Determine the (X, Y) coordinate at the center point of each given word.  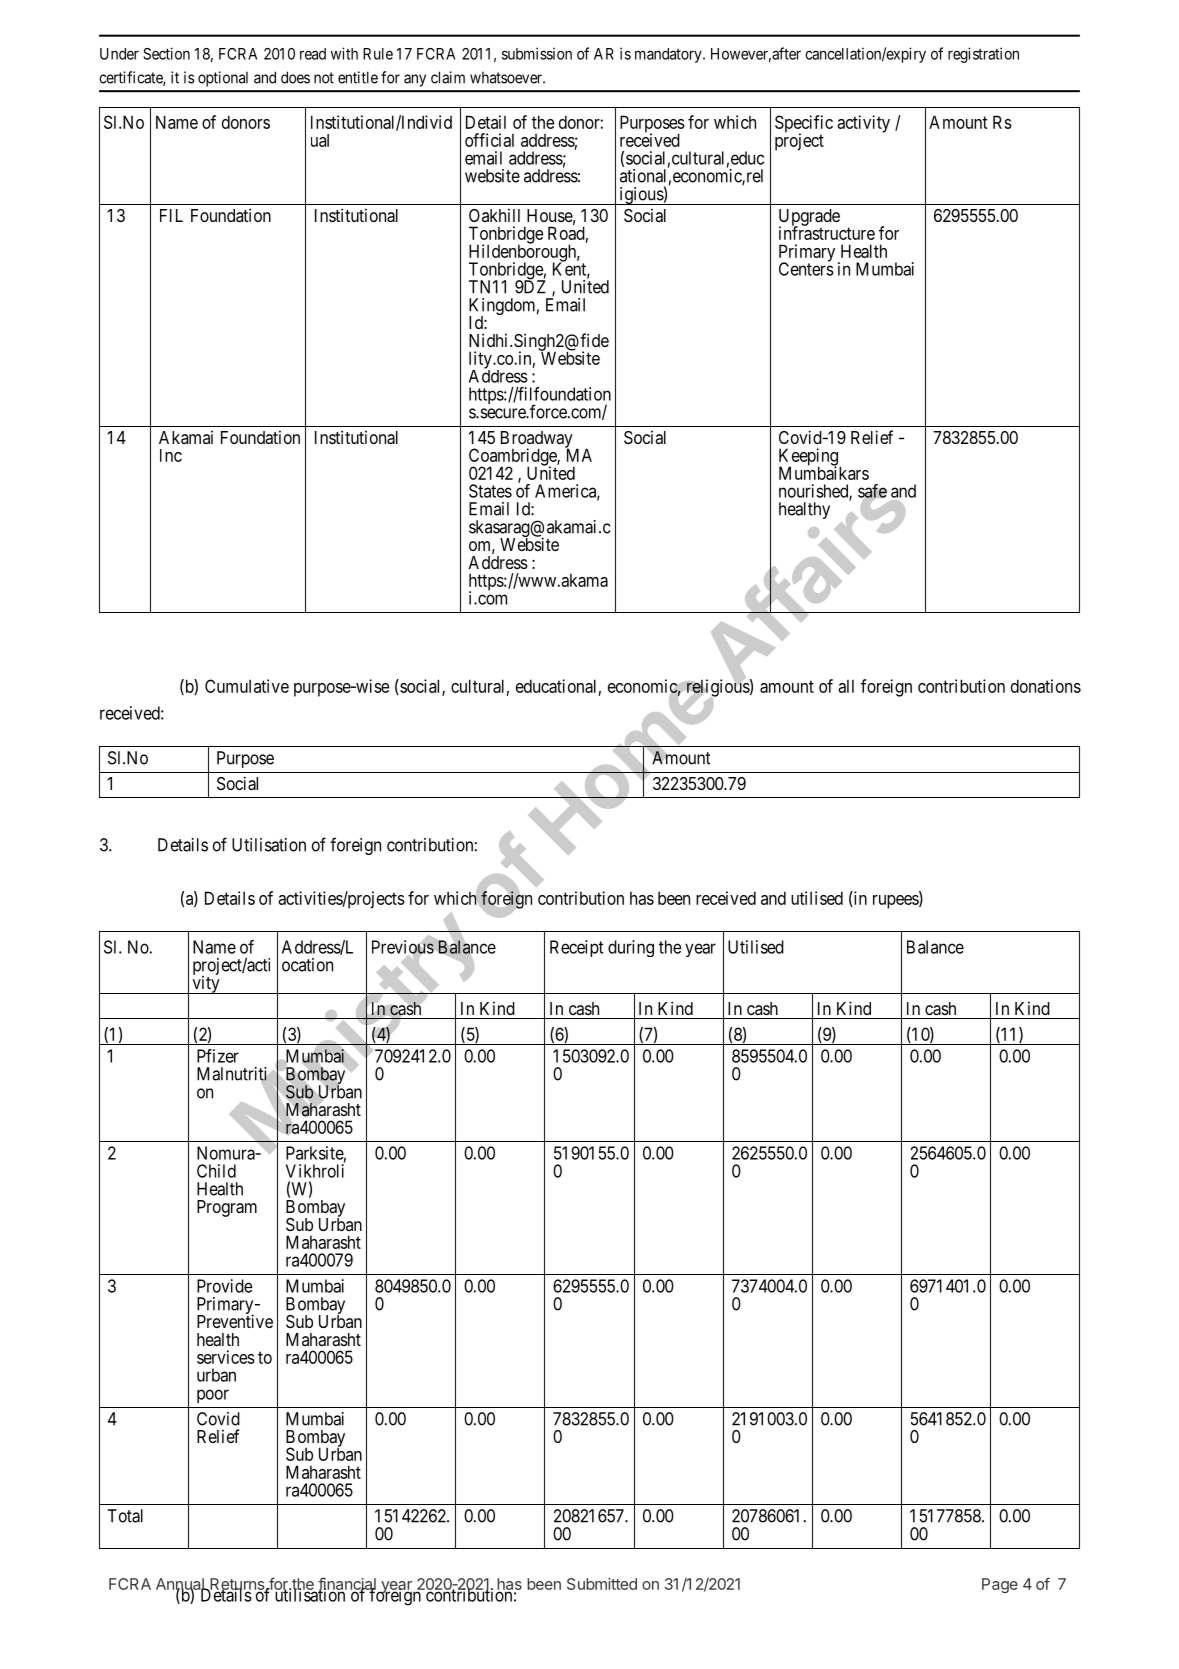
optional (223, 79)
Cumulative (247, 686)
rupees (896, 902)
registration (983, 55)
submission (537, 53)
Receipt (576, 948)
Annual (181, 1585)
